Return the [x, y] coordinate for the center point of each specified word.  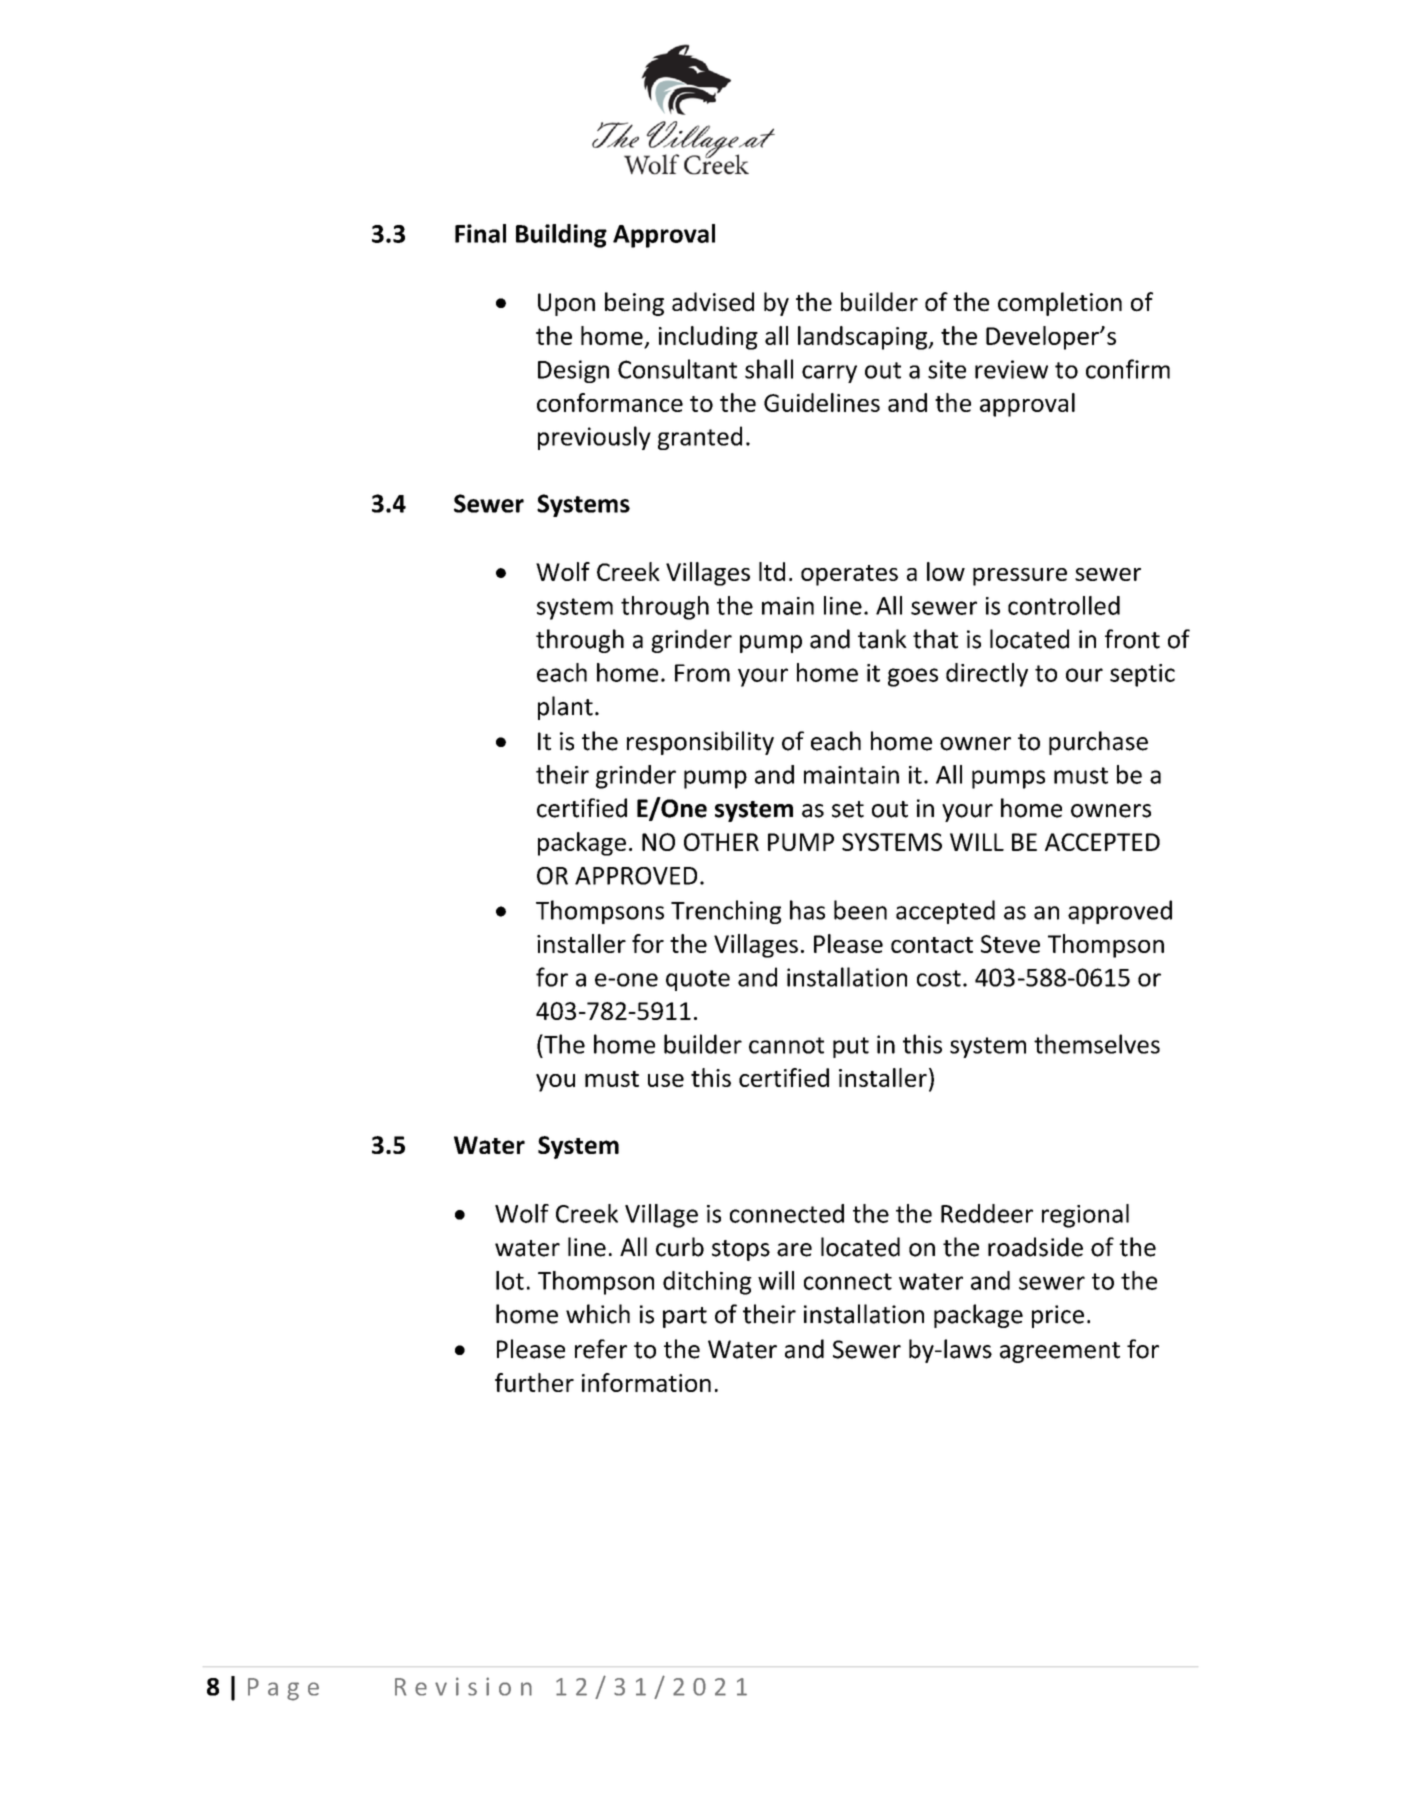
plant [565, 708]
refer [601, 1349]
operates [849, 575]
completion [1060, 304]
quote [698, 980]
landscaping [864, 338]
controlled [1064, 605]
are [794, 1250]
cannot [786, 1045]
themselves [1097, 1044]
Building [561, 236]
